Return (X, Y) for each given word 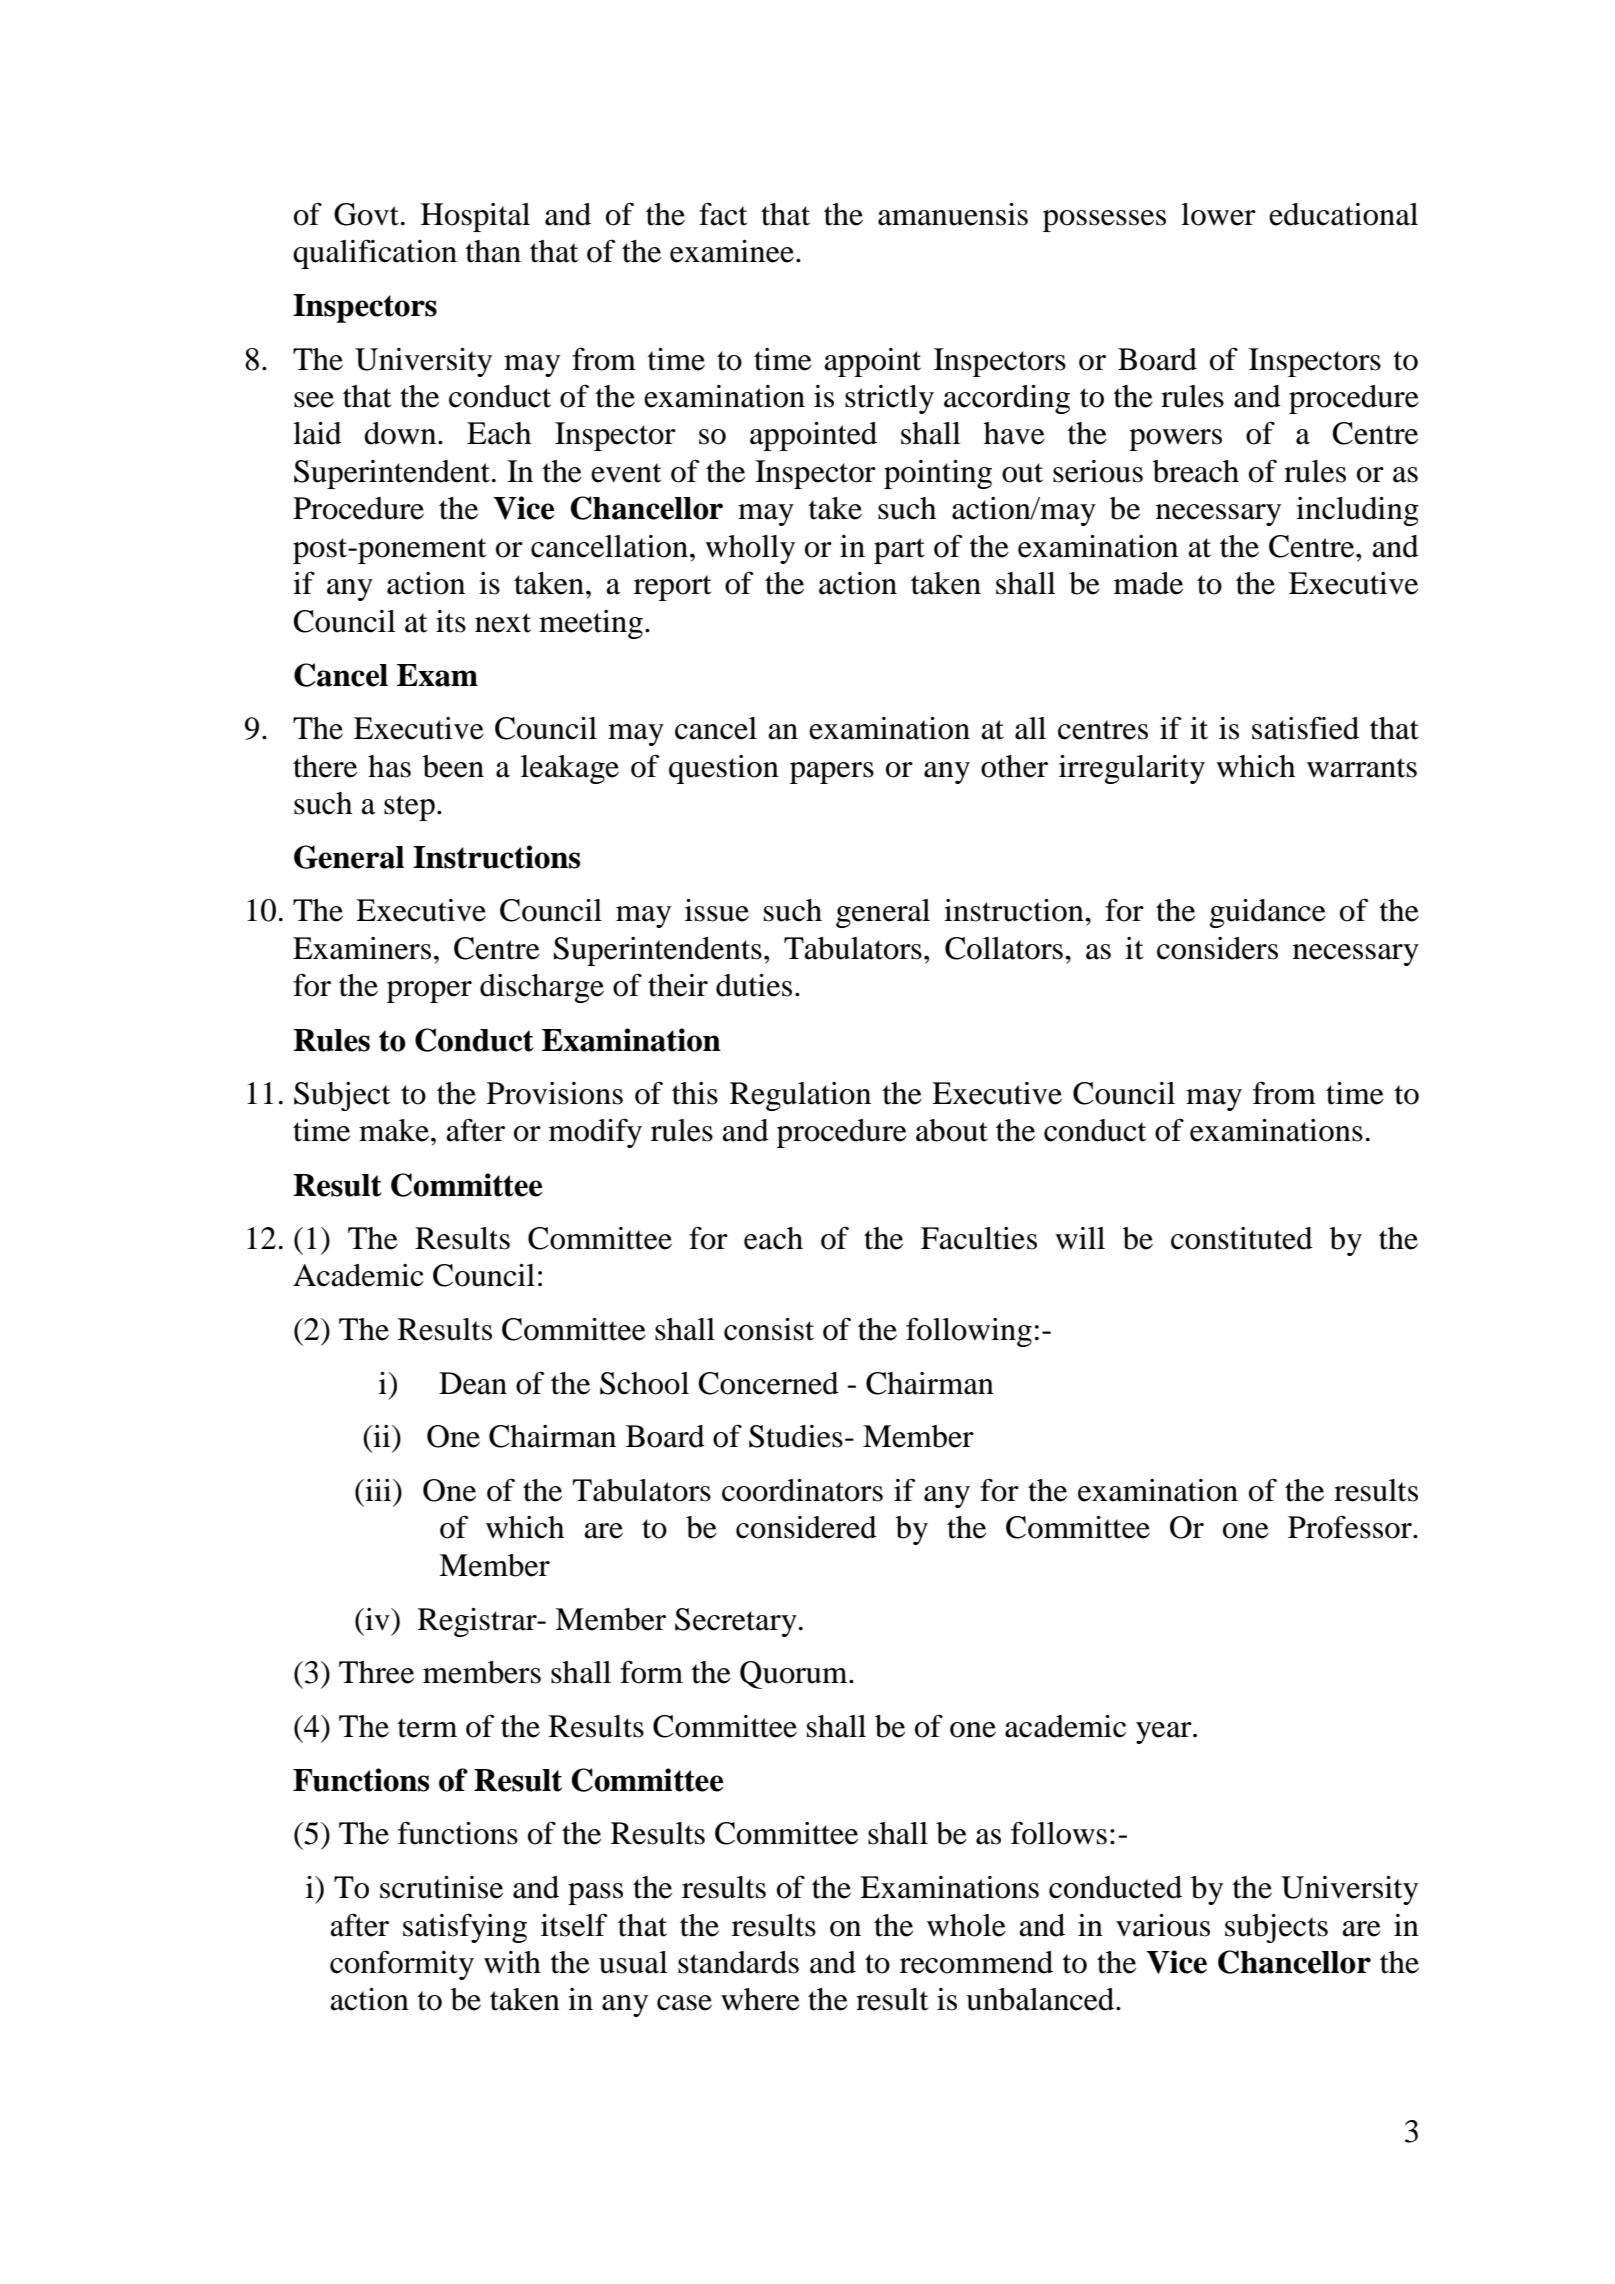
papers (832, 773)
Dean (473, 1383)
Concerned (768, 1383)
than (493, 251)
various (1163, 1925)
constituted (1242, 1238)
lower (1218, 214)
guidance (1268, 913)
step (409, 808)
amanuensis (953, 214)
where (760, 1999)
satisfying (465, 1928)
